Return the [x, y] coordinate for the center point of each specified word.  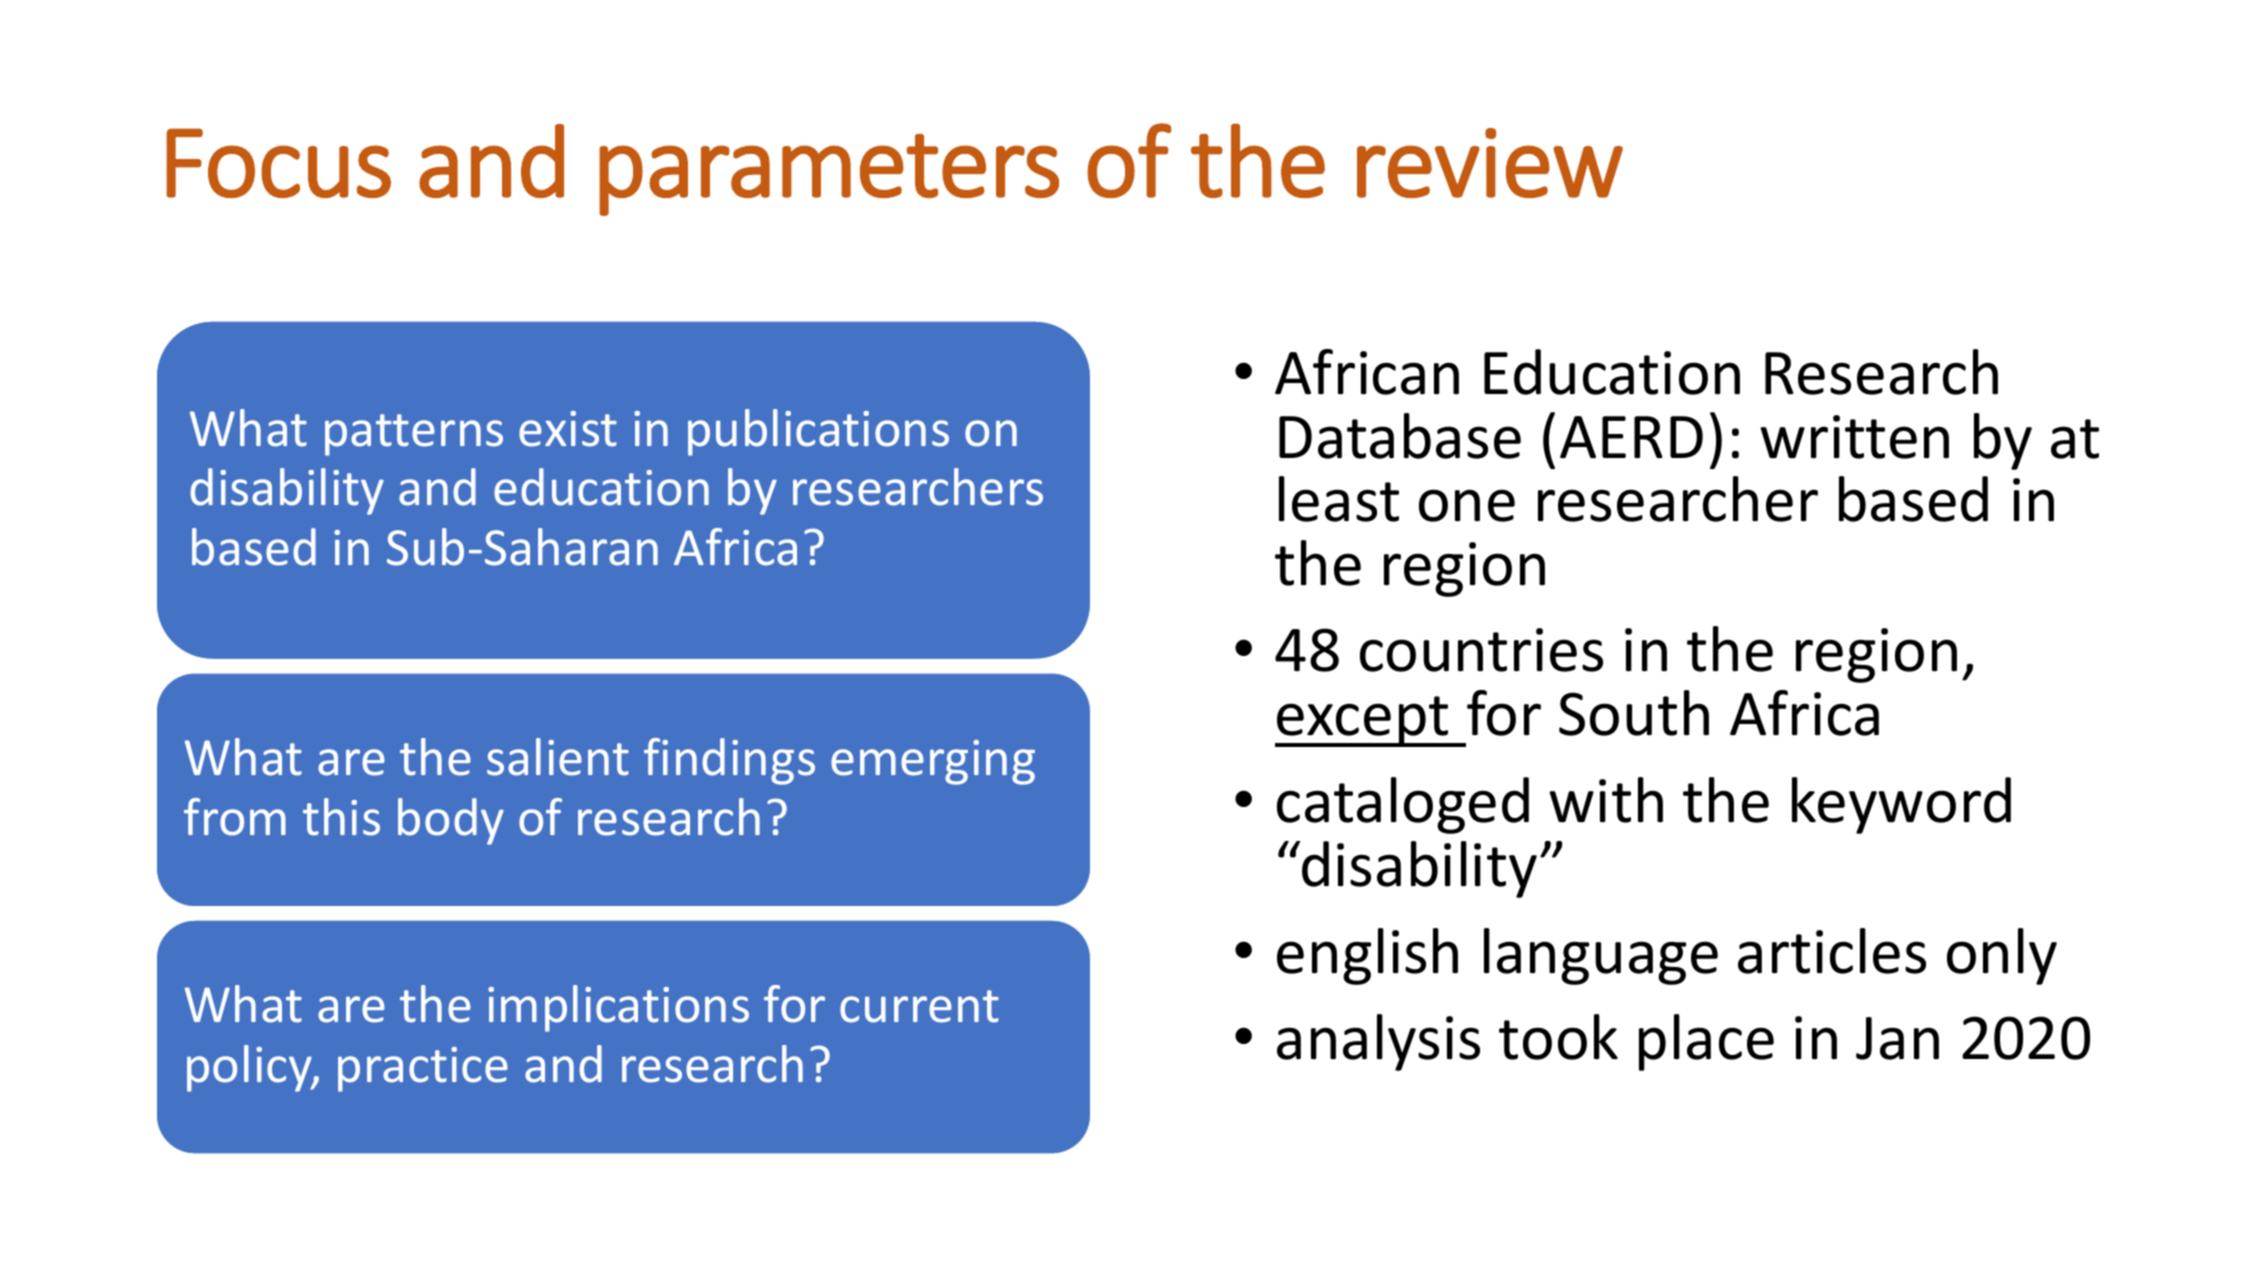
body [451, 821]
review [1490, 163]
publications [818, 432]
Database [1400, 436]
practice [423, 1069]
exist [568, 429]
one [1467, 505]
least [1339, 499]
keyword [1901, 805]
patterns [414, 435]
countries [1481, 650]
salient [558, 757]
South [1634, 713]
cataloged [1403, 805]
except [1363, 721]
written [1854, 437]
